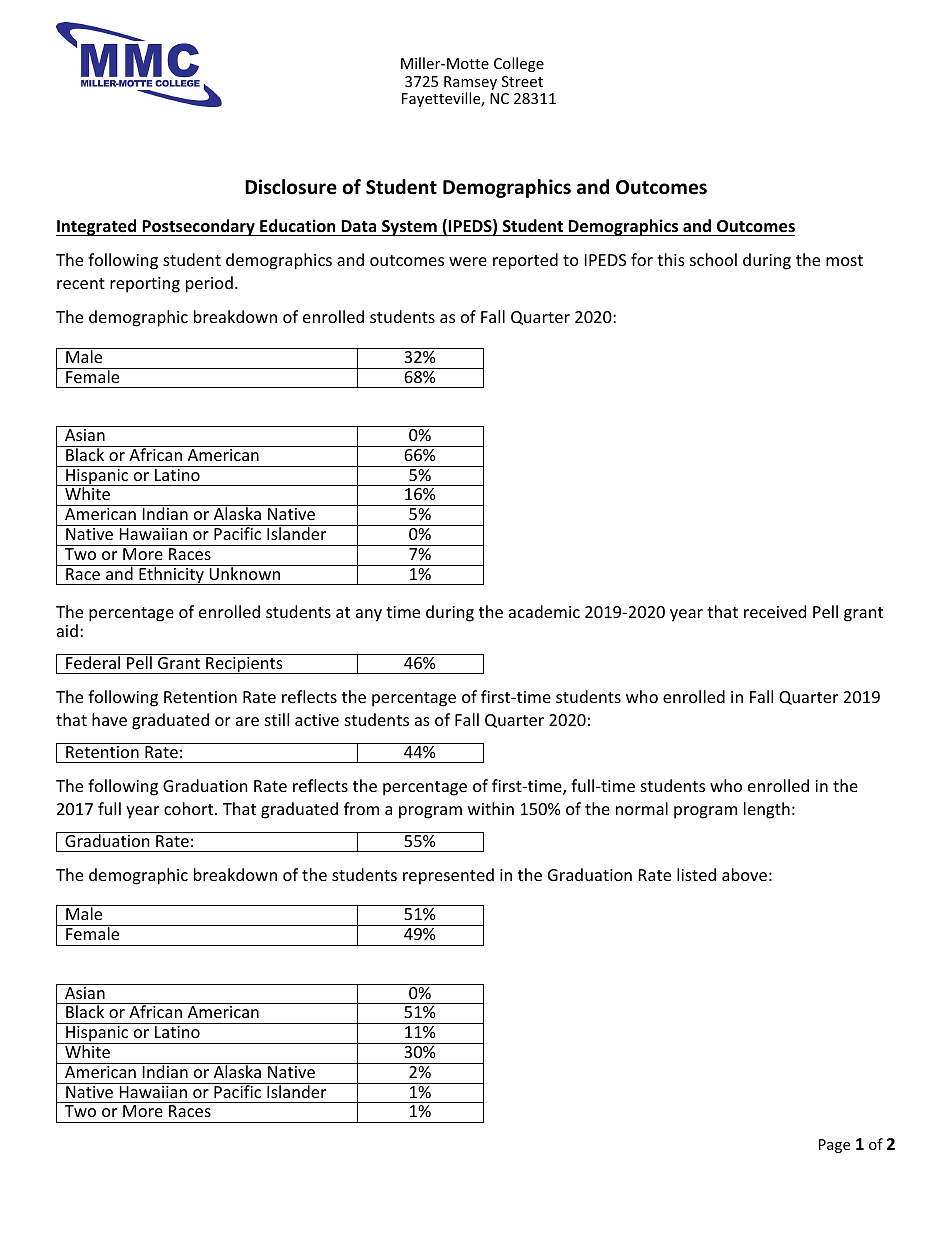  Describe the element at coordinates (468, 261) in the document. I see `were` at that location.
